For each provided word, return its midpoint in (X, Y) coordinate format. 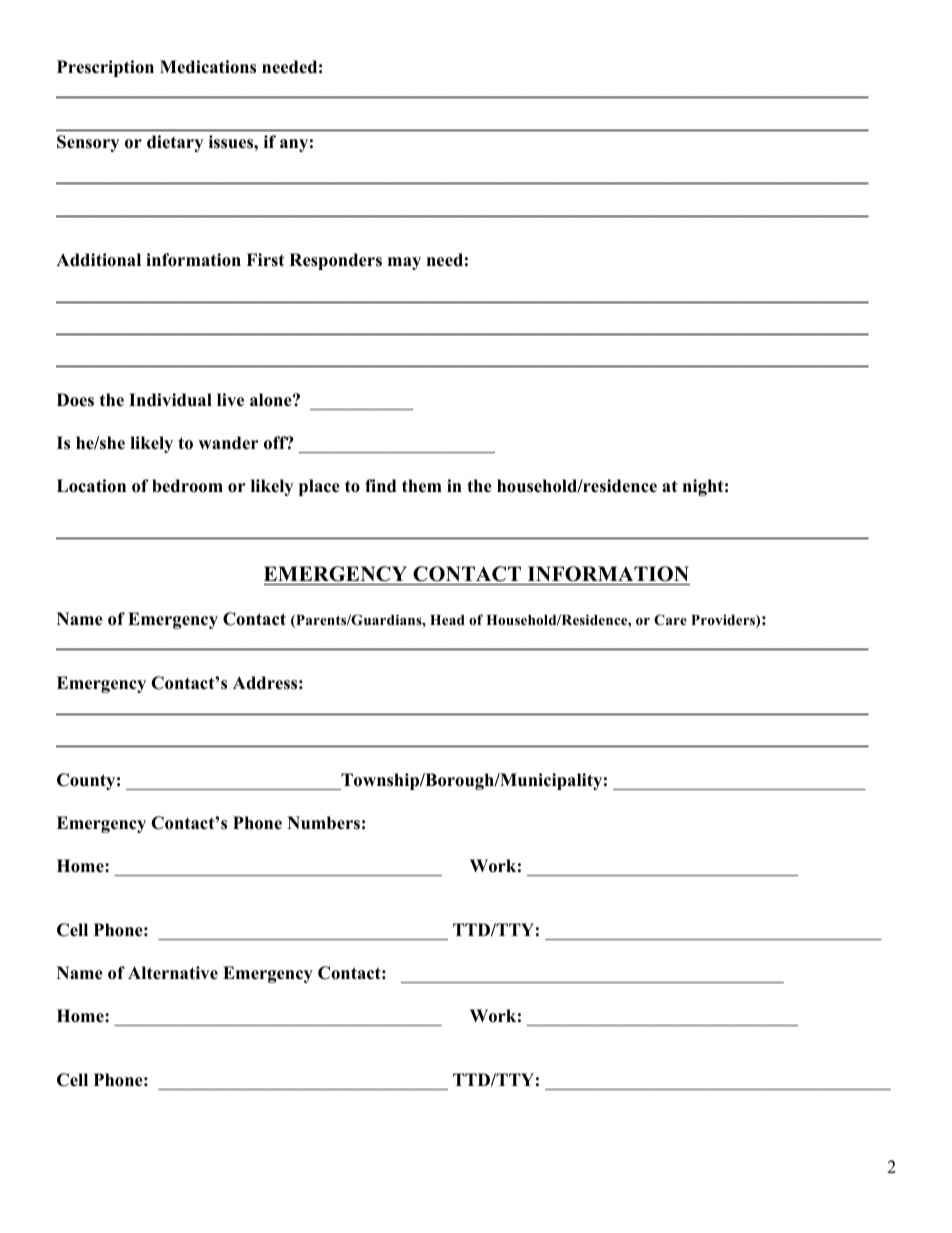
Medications (208, 67)
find (380, 486)
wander (228, 443)
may (404, 263)
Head (447, 620)
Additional (98, 260)
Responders (335, 261)
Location (91, 486)
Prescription (105, 68)
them (422, 486)
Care (670, 620)
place (319, 487)
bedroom (187, 486)
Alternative (173, 973)
